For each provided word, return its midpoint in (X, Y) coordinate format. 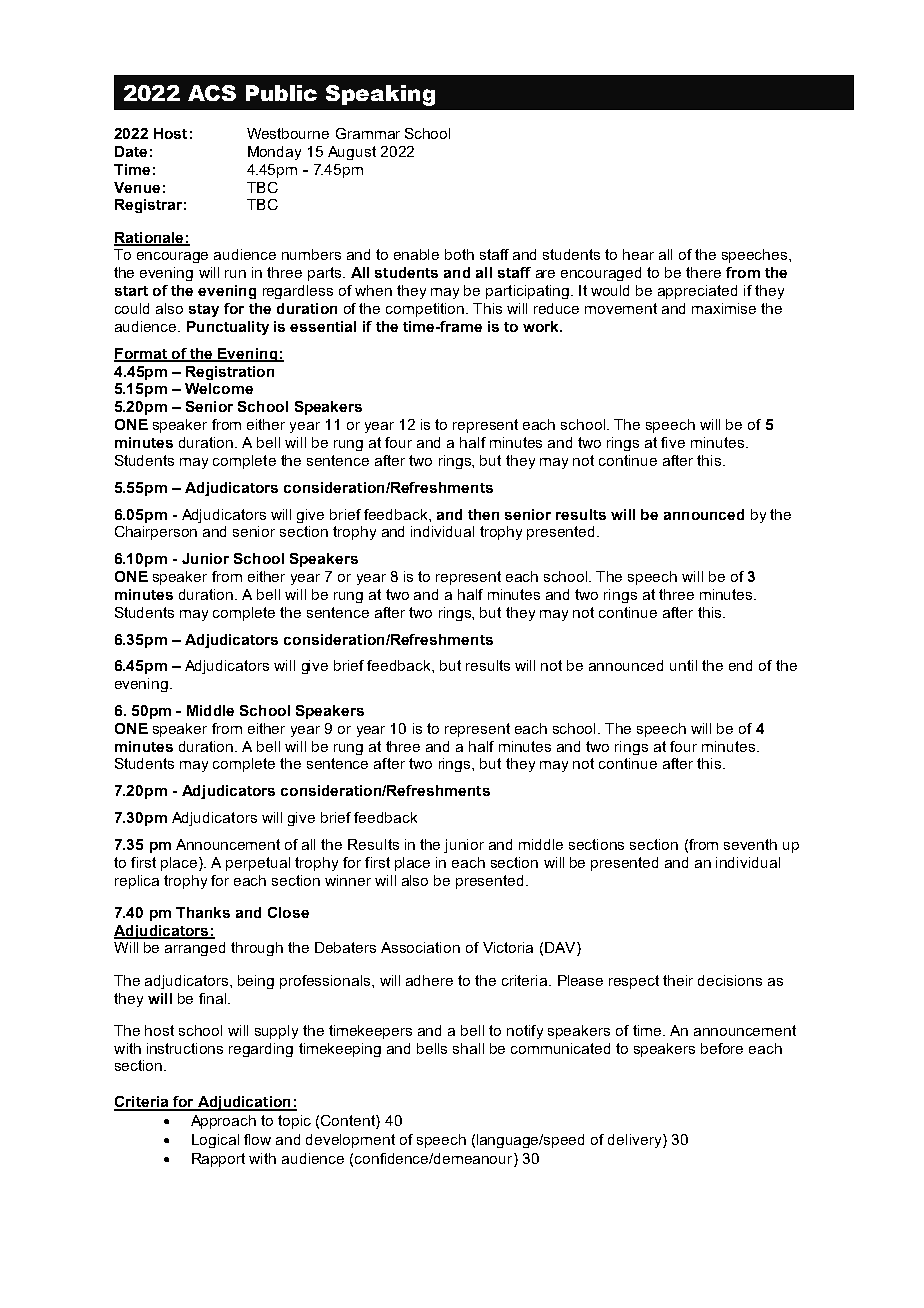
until (683, 665)
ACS (212, 93)
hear (638, 254)
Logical (215, 1141)
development (350, 1141)
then (483, 514)
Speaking (380, 95)
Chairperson (156, 533)
